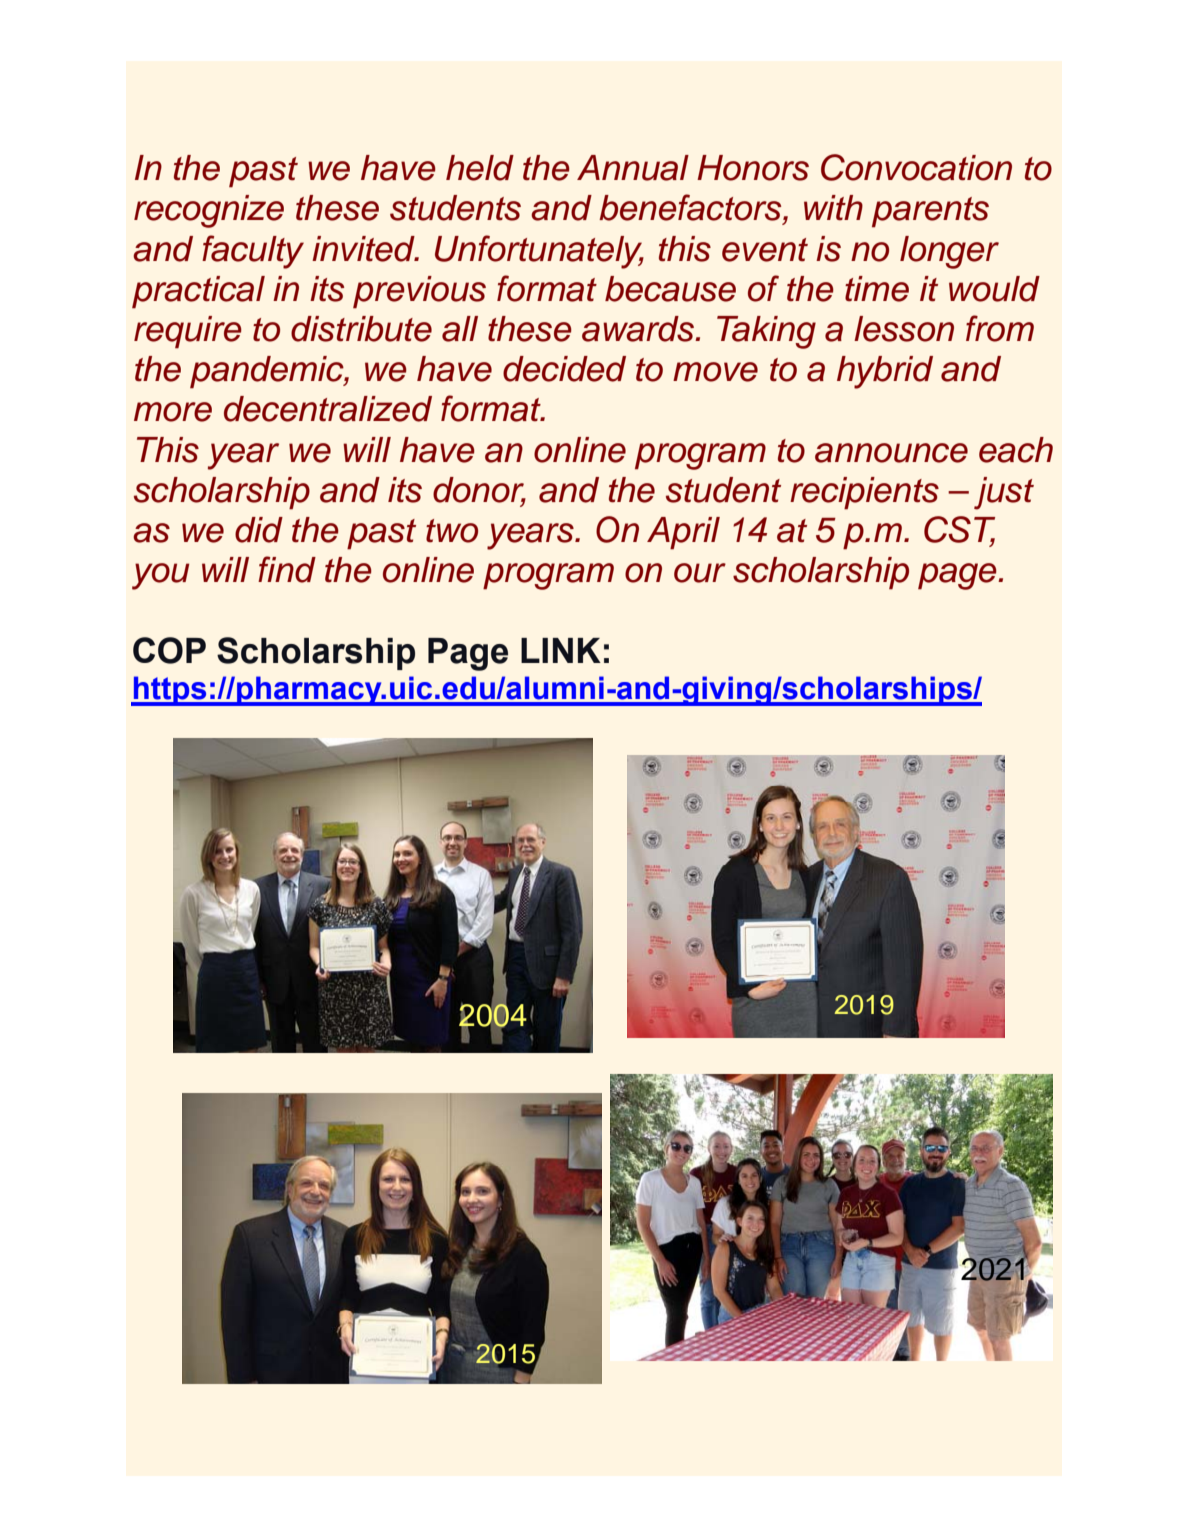 This screenshot has height=1538, width=1188. Describe the element at coordinates (633, 168) in the screenshot. I see `Annual` at that location.
